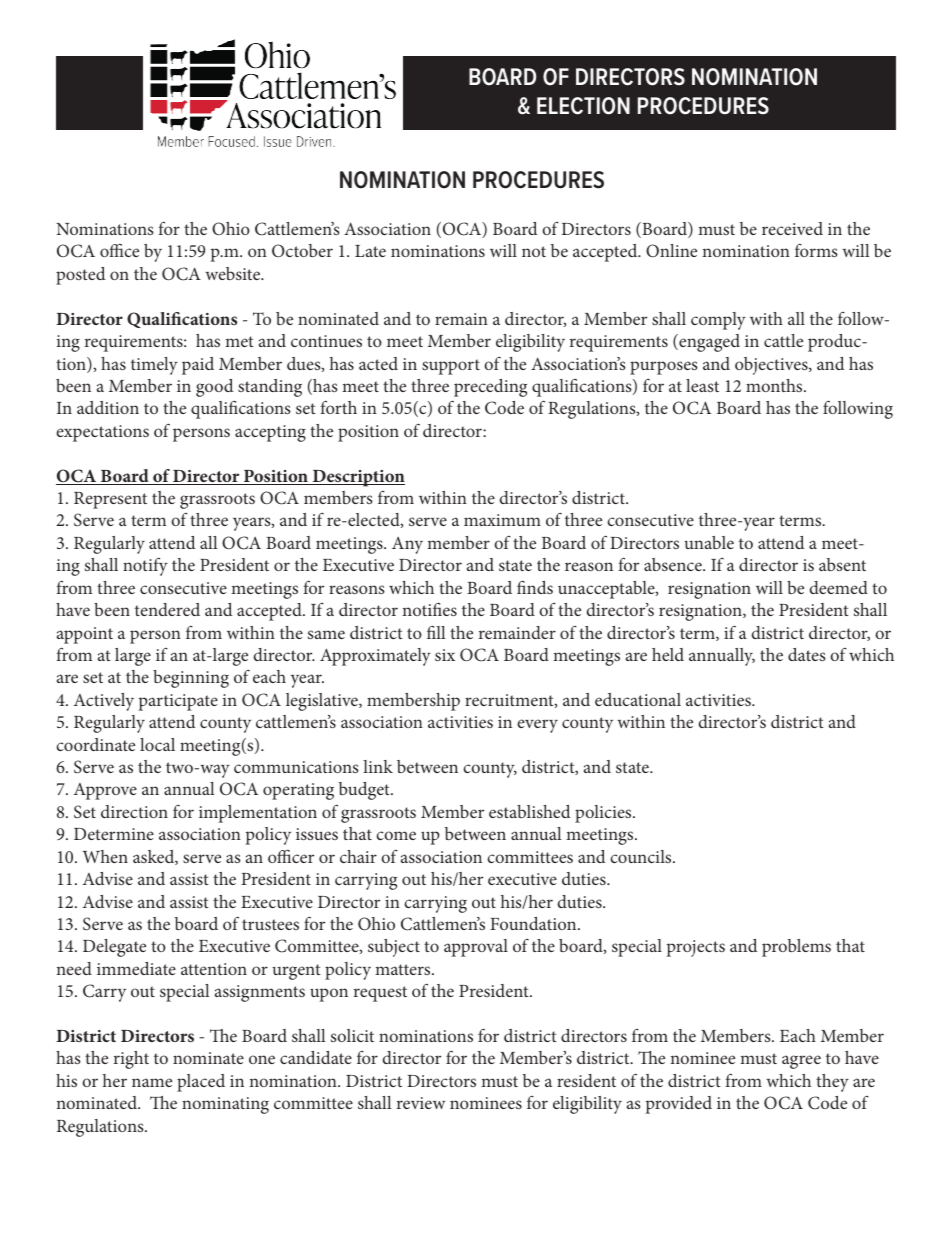 The width and height of the document is (952, 1233). I want to click on name, so click(152, 1082).
